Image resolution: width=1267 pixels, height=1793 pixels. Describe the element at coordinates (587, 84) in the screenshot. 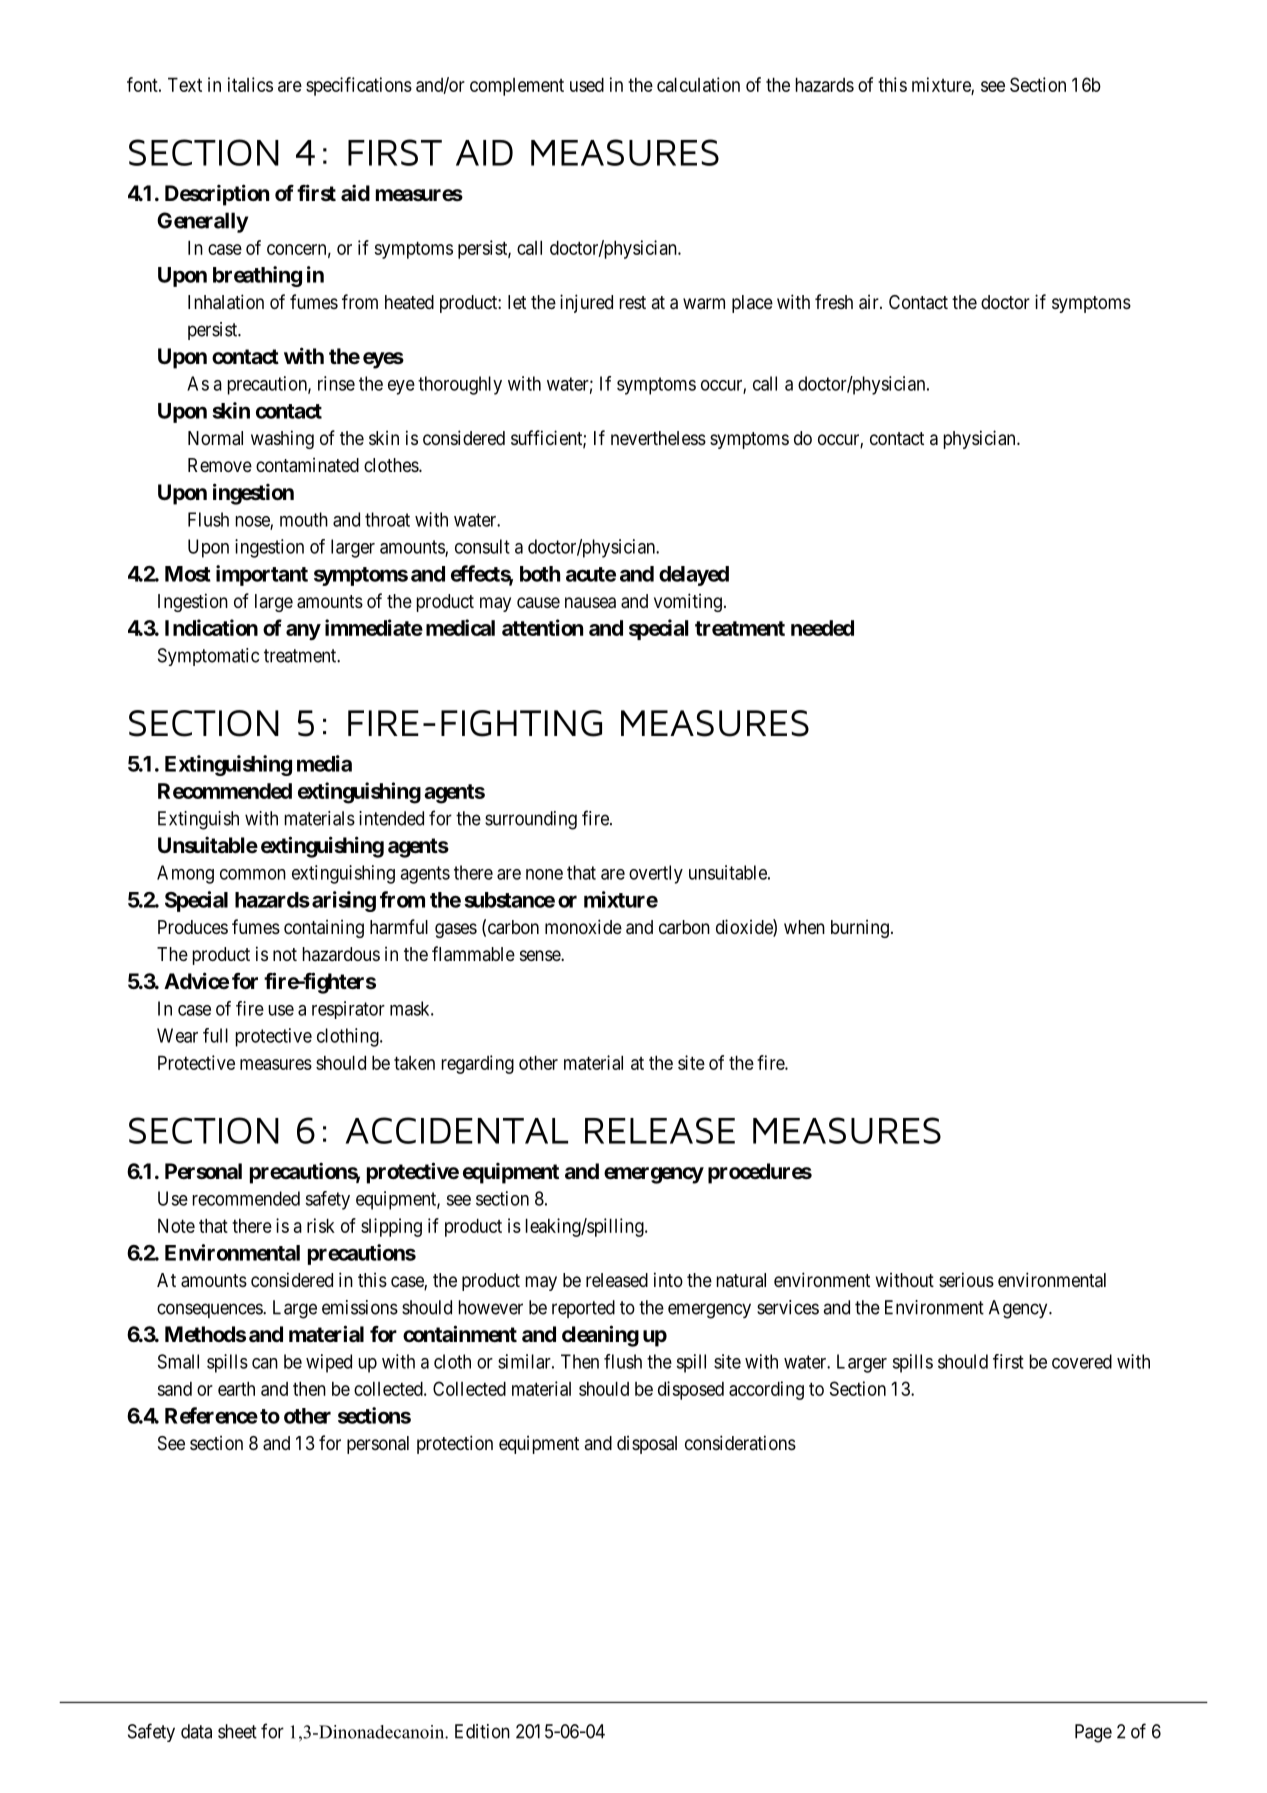

I see `used` at that location.
